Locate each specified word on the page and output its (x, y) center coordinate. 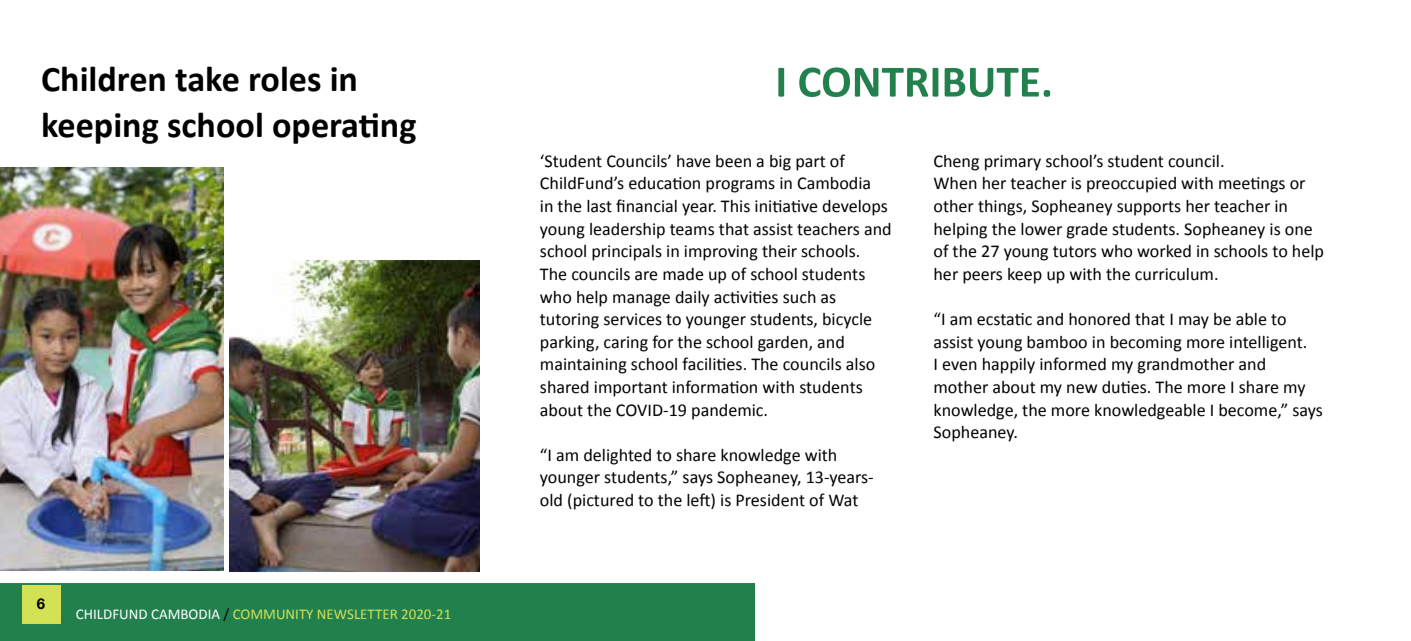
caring (626, 344)
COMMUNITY (273, 614)
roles (285, 79)
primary (1013, 163)
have (694, 161)
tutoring (569, 321)
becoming (1146, 344)
